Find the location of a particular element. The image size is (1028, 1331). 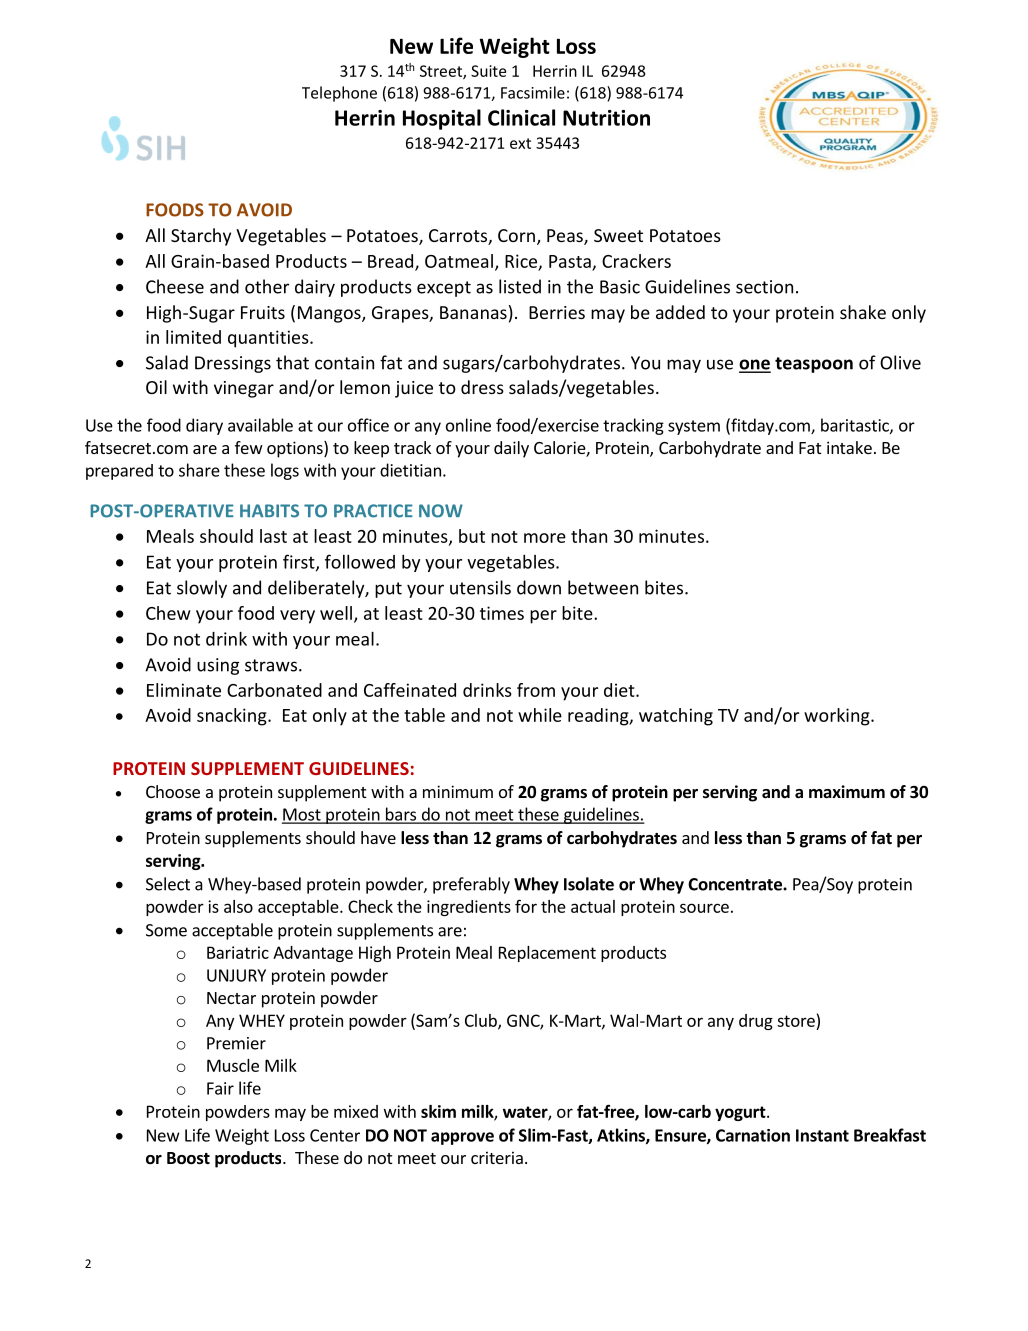

Telephone is located at coordinates (339, 94).
